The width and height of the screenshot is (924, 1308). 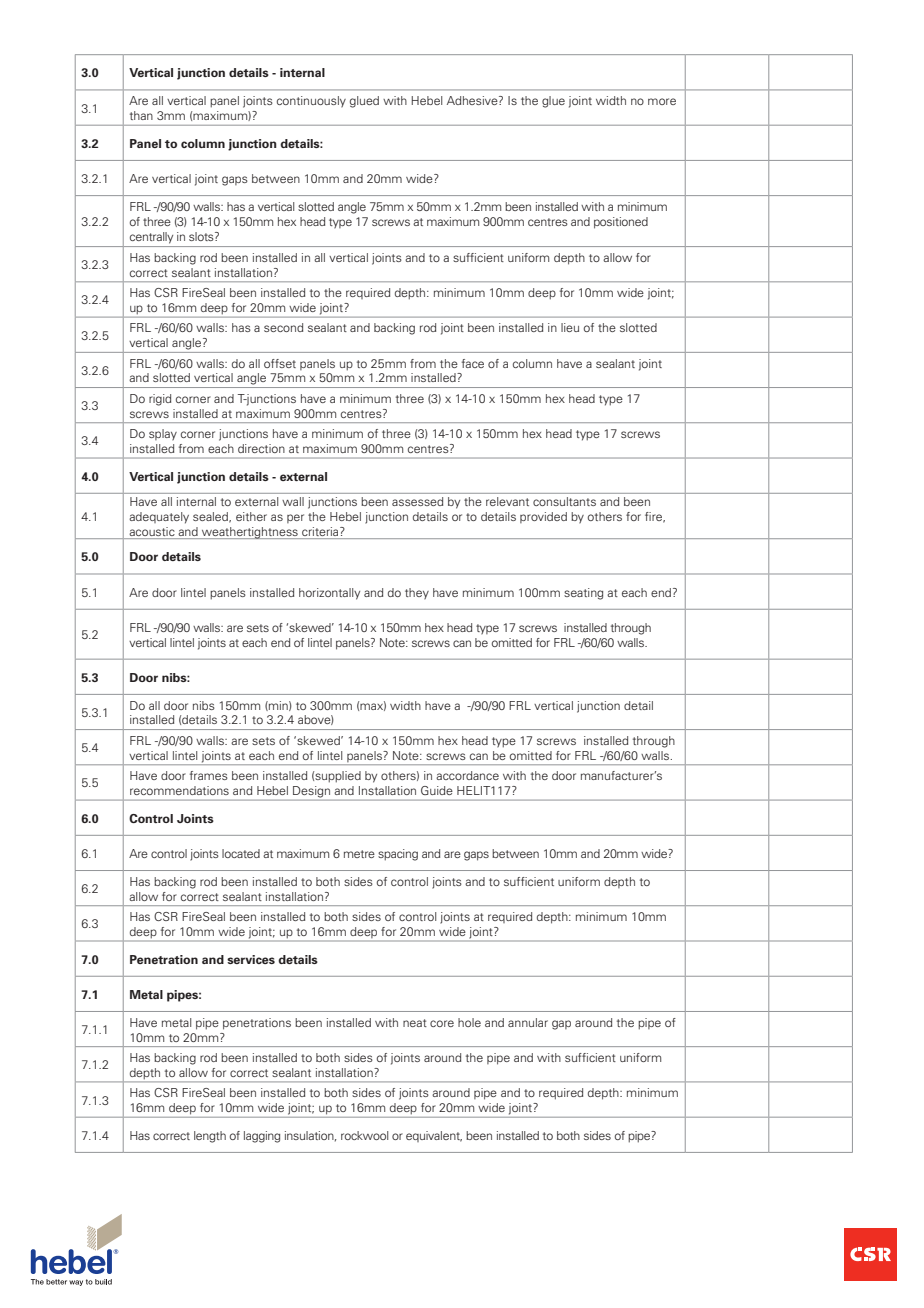 I want to click on than, so click(x=141, y=115).
